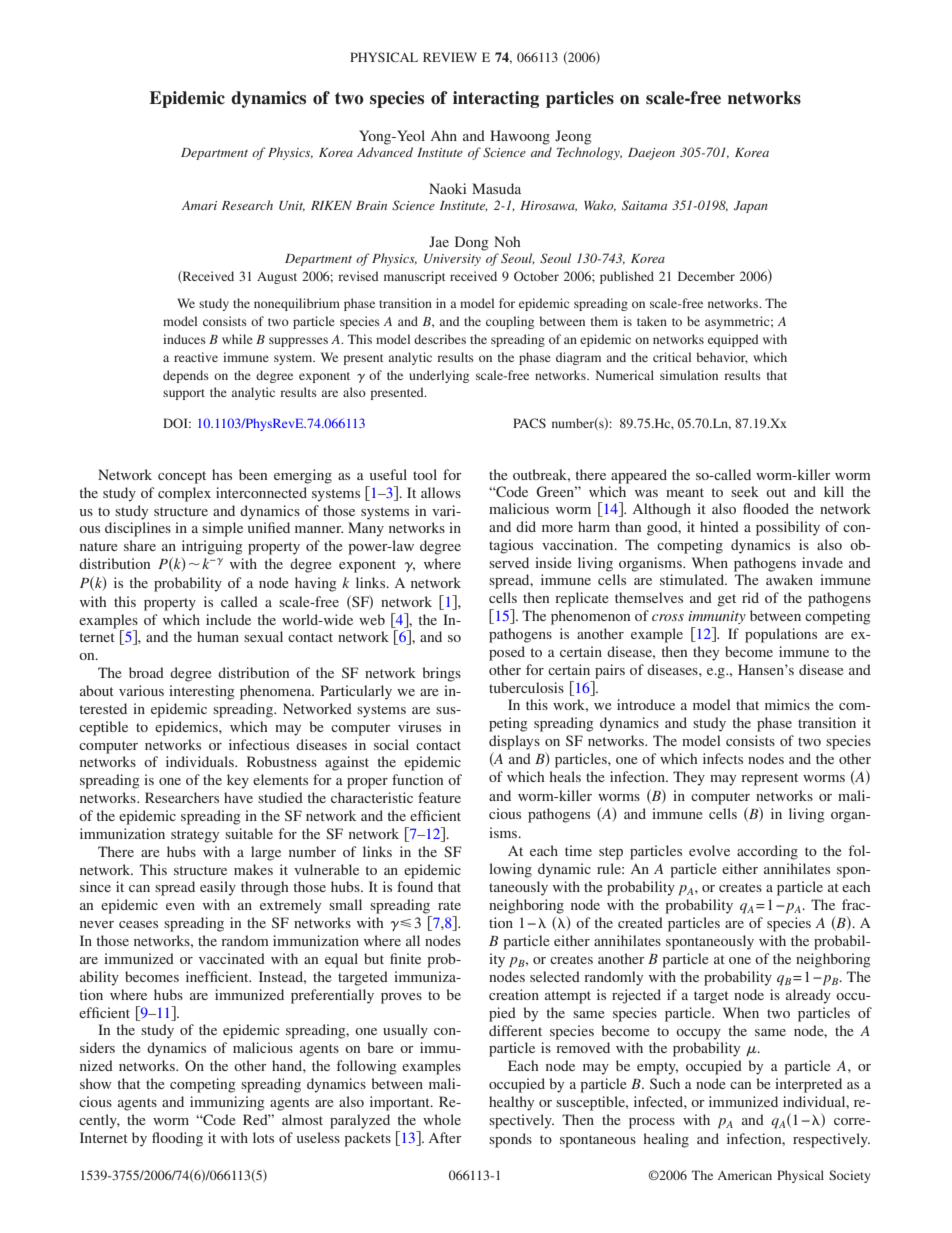  What do you see at coordinates (751, 207) in the image?
I see `Japan` at bounding box center [751, 207].
